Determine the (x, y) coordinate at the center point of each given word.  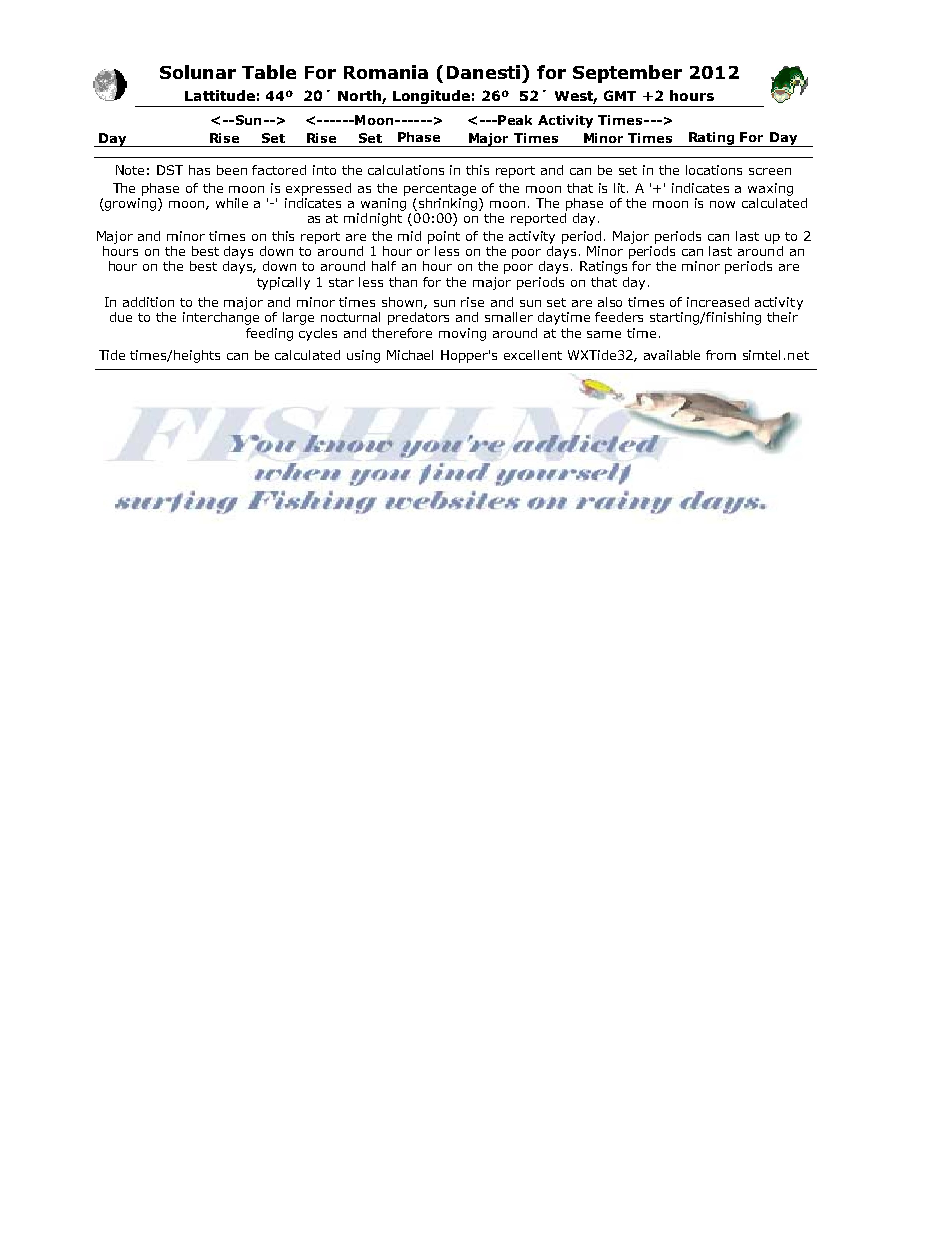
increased (718, 302)
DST (170, 170)
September (627, 74)
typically (283, 283)
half (384, 266)
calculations (406, 170)
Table (269, 72)
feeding (269, 334)
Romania (386, 72)
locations (714, 170)
